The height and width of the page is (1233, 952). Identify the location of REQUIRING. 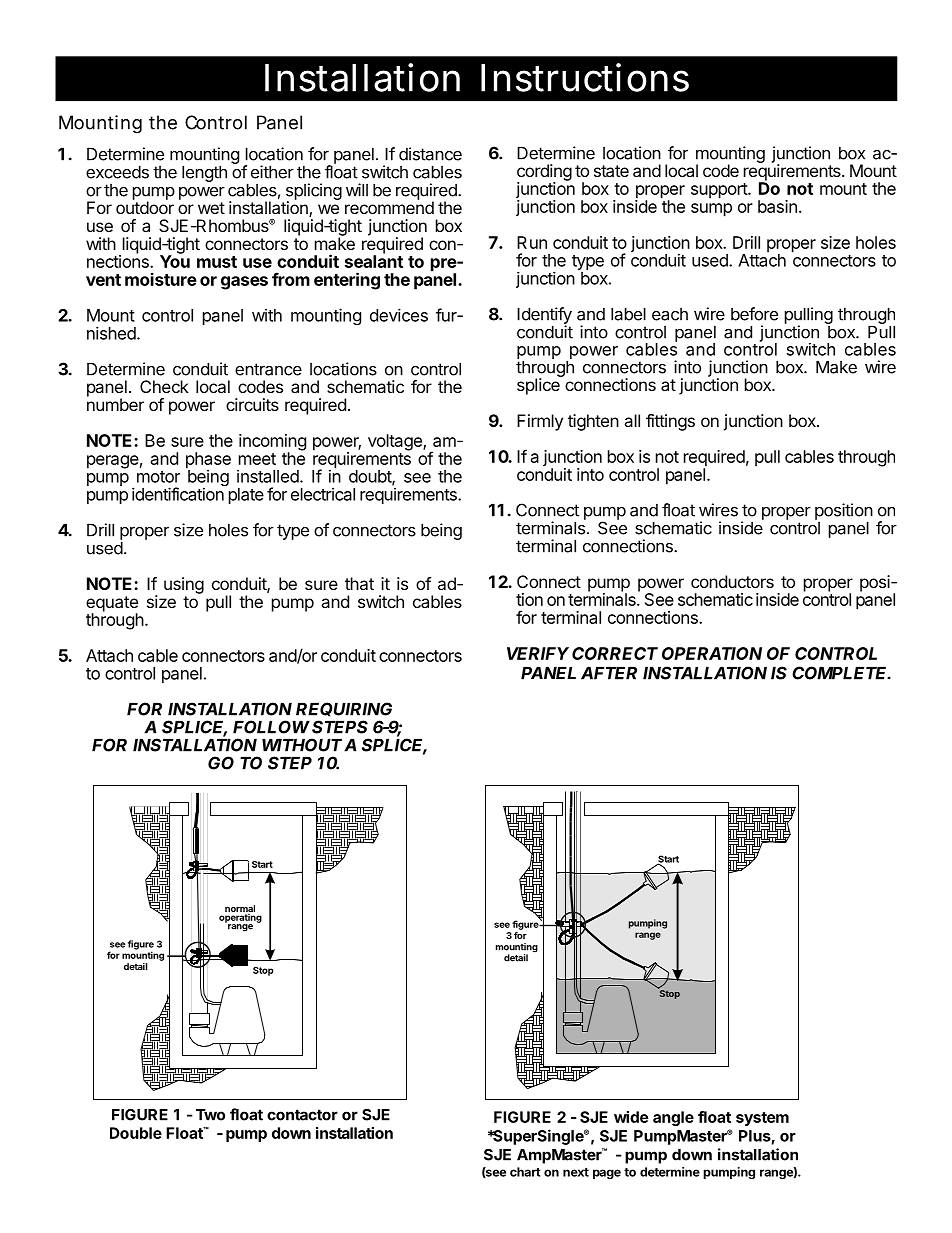
(344, 709).
